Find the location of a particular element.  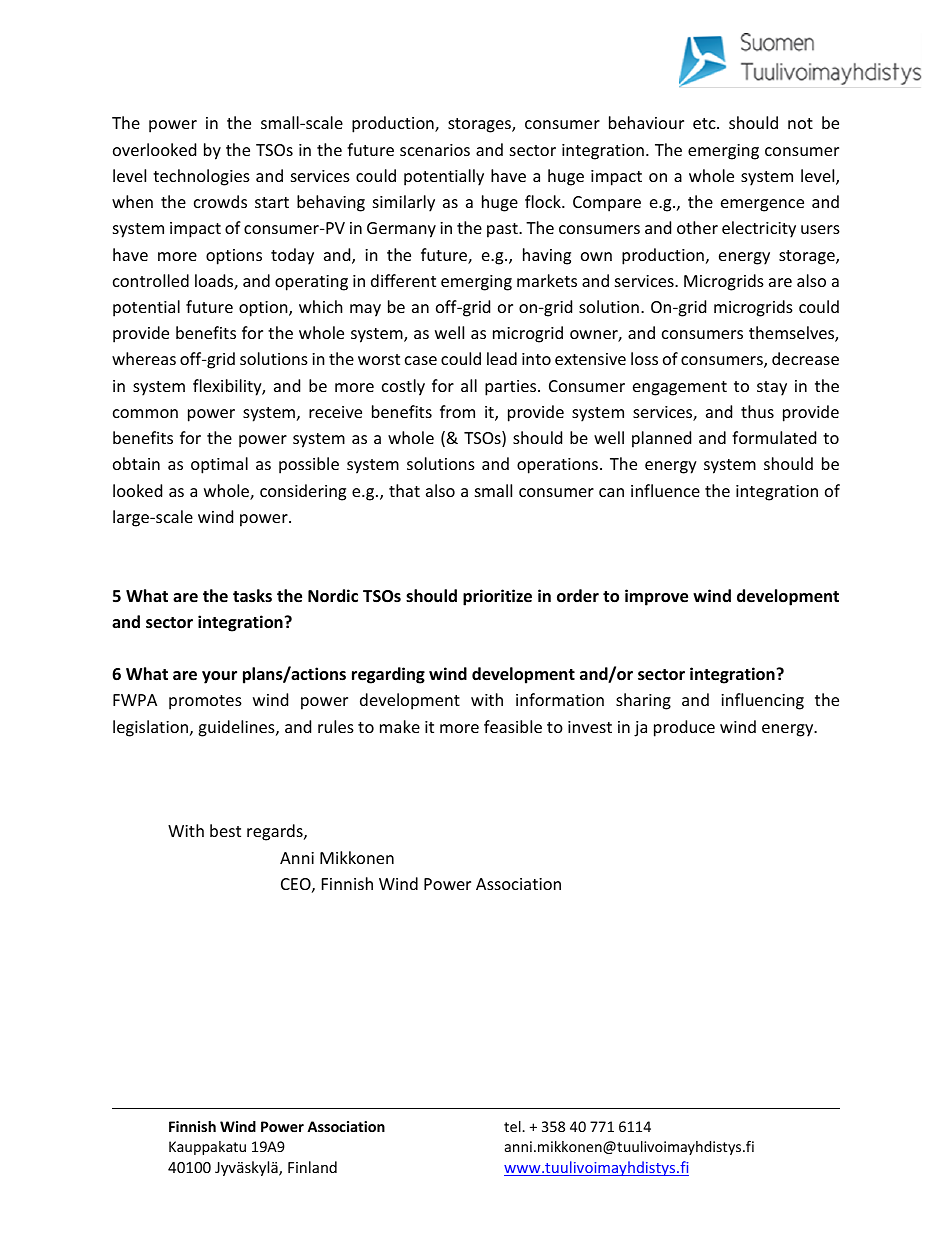

Finland is located at coordinates (312, 1167).
